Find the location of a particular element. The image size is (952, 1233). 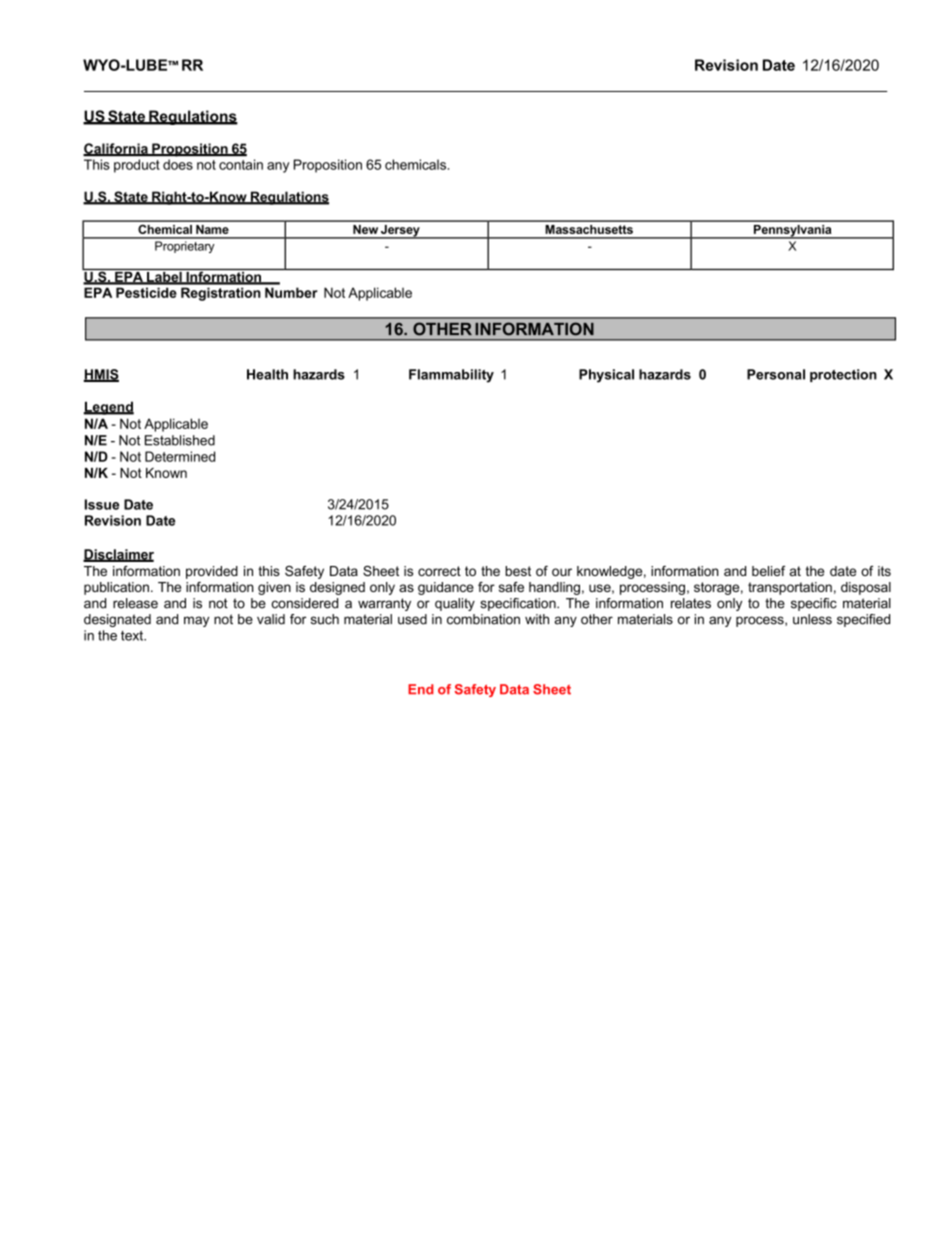

Personal is located at coordinates (776, 374).
